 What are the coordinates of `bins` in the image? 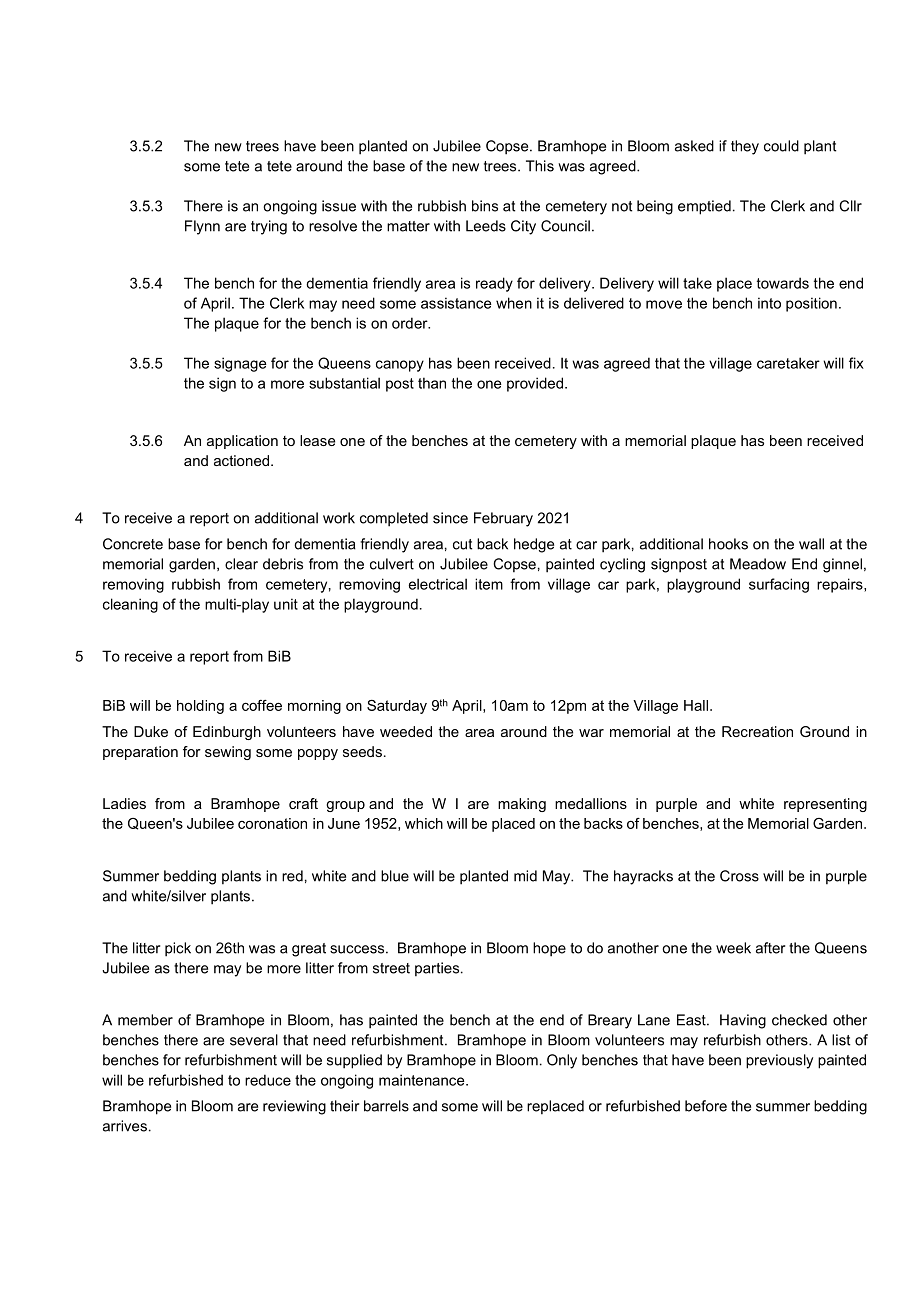 It's located at (485, 206).
